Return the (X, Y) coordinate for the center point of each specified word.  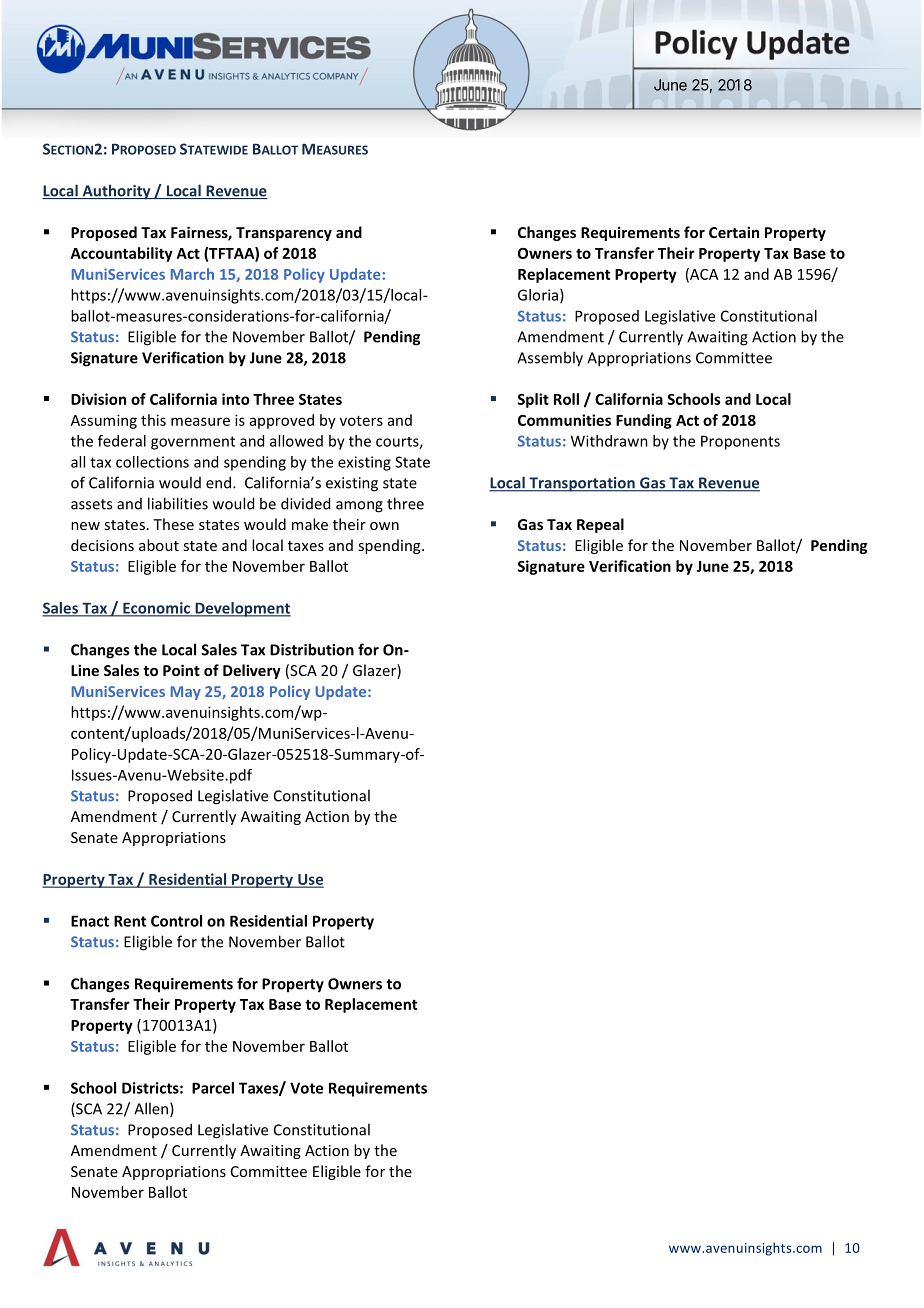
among (359, 507)
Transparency (284, 234)
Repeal (600, 525)
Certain (734, 232)
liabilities (178, 503)
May (186, 693)
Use (310, 880)
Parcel (213, 1088)
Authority (116, 192)
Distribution (312, 649)
